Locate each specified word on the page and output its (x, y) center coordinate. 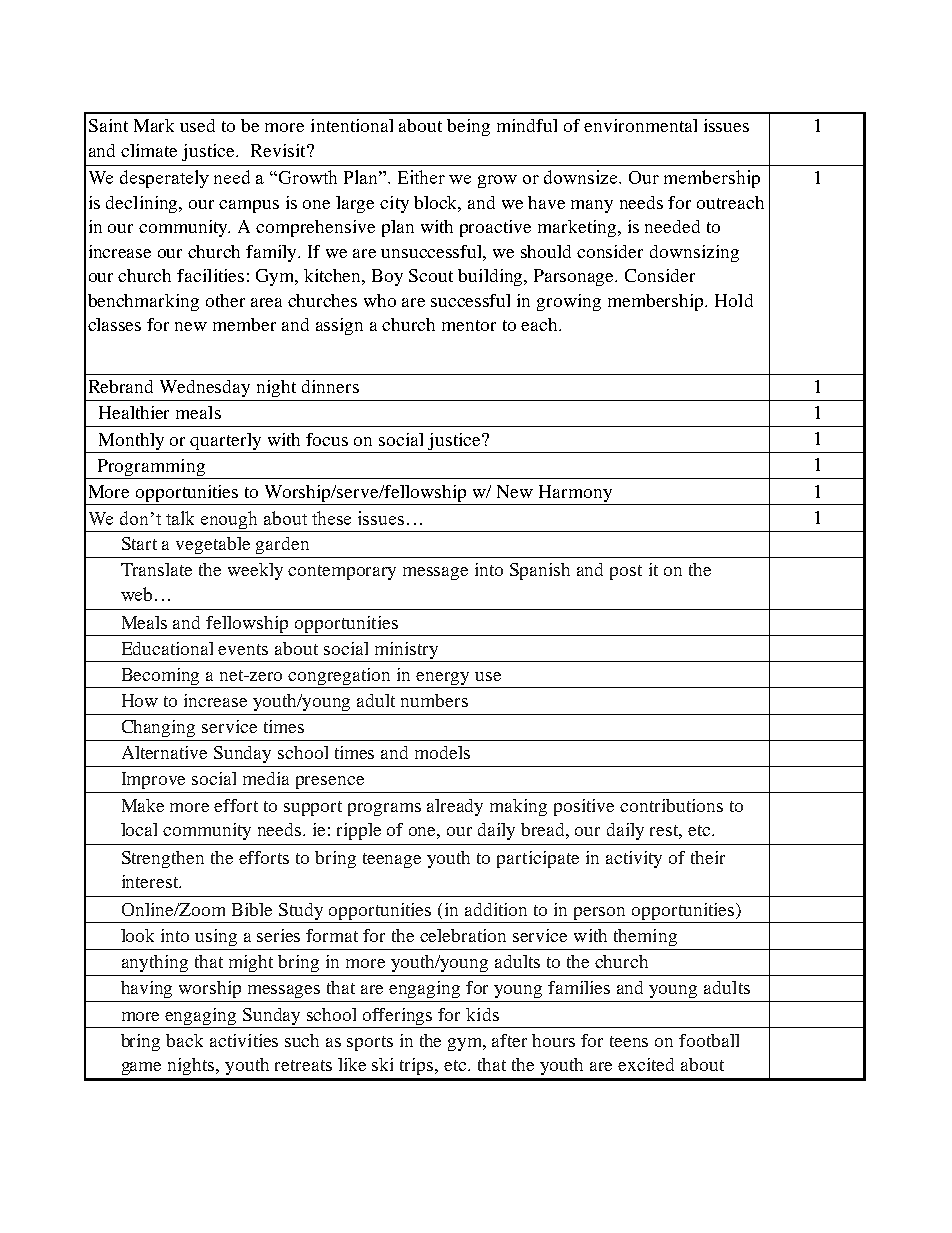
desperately (164, 179)
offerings (397, 1016)
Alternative (164, 752)
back (184, 1040)
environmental (640, 125)
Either (421, 177)
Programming (151, 469)
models (442, 752)
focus (327, 439)
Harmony (575, 495)
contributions (671, 805)
